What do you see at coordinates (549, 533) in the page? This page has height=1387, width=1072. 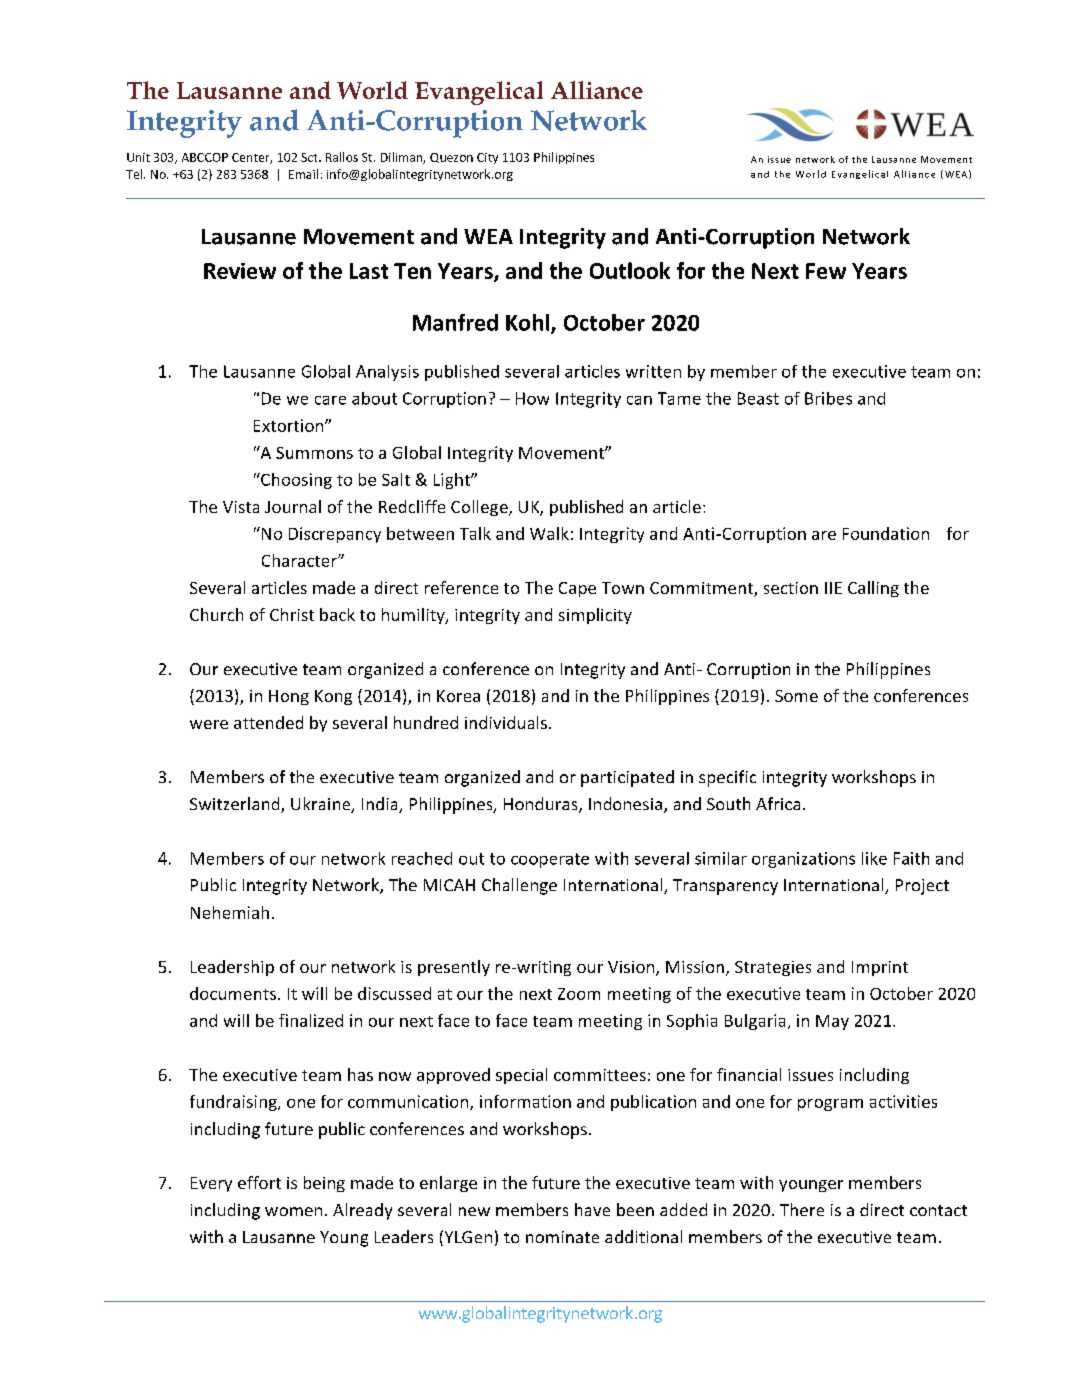 I see `Walk` at bounding box center [549, 533].
